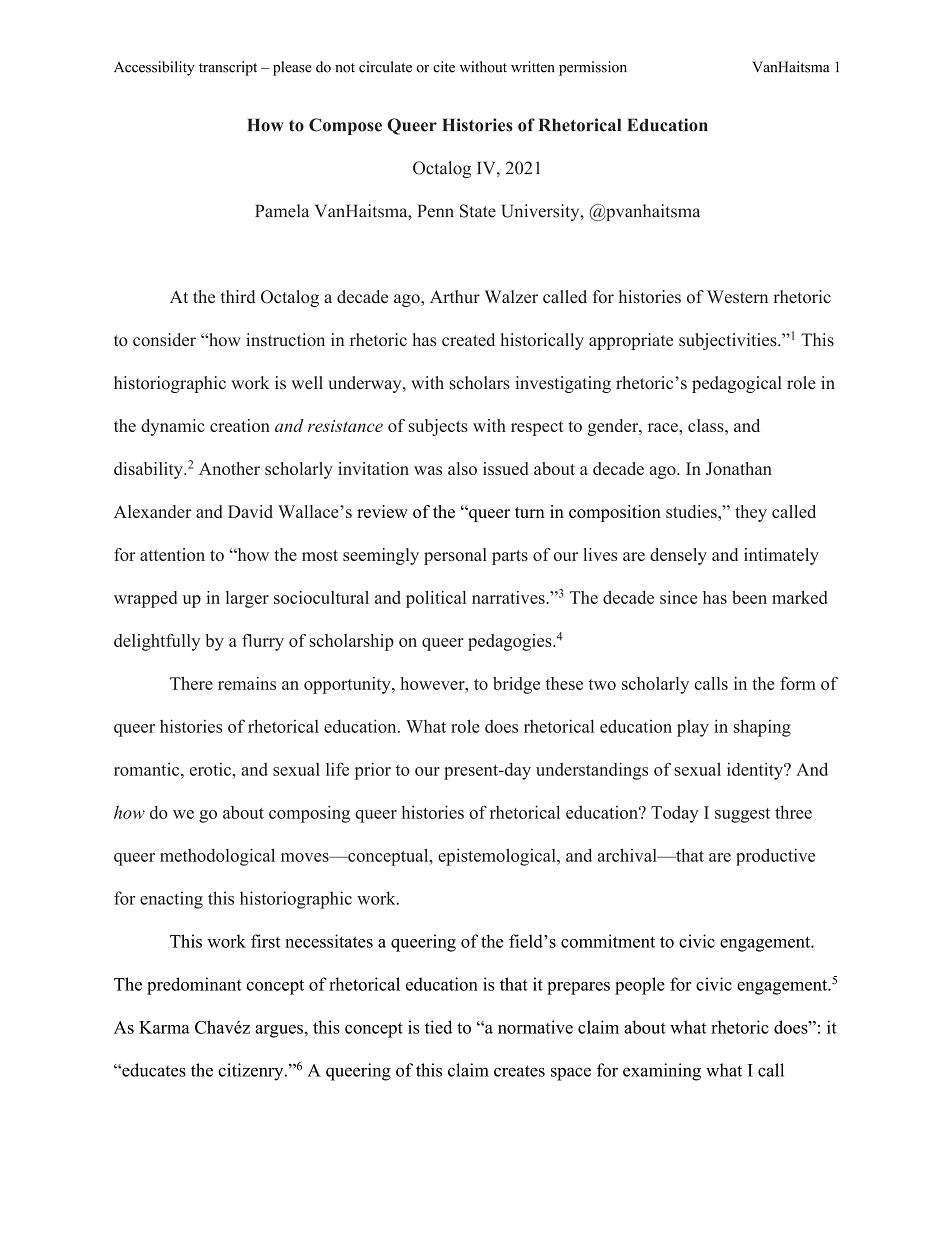  Describe the element at coordinates (749, 597) in the document. I see `been` at that location.
